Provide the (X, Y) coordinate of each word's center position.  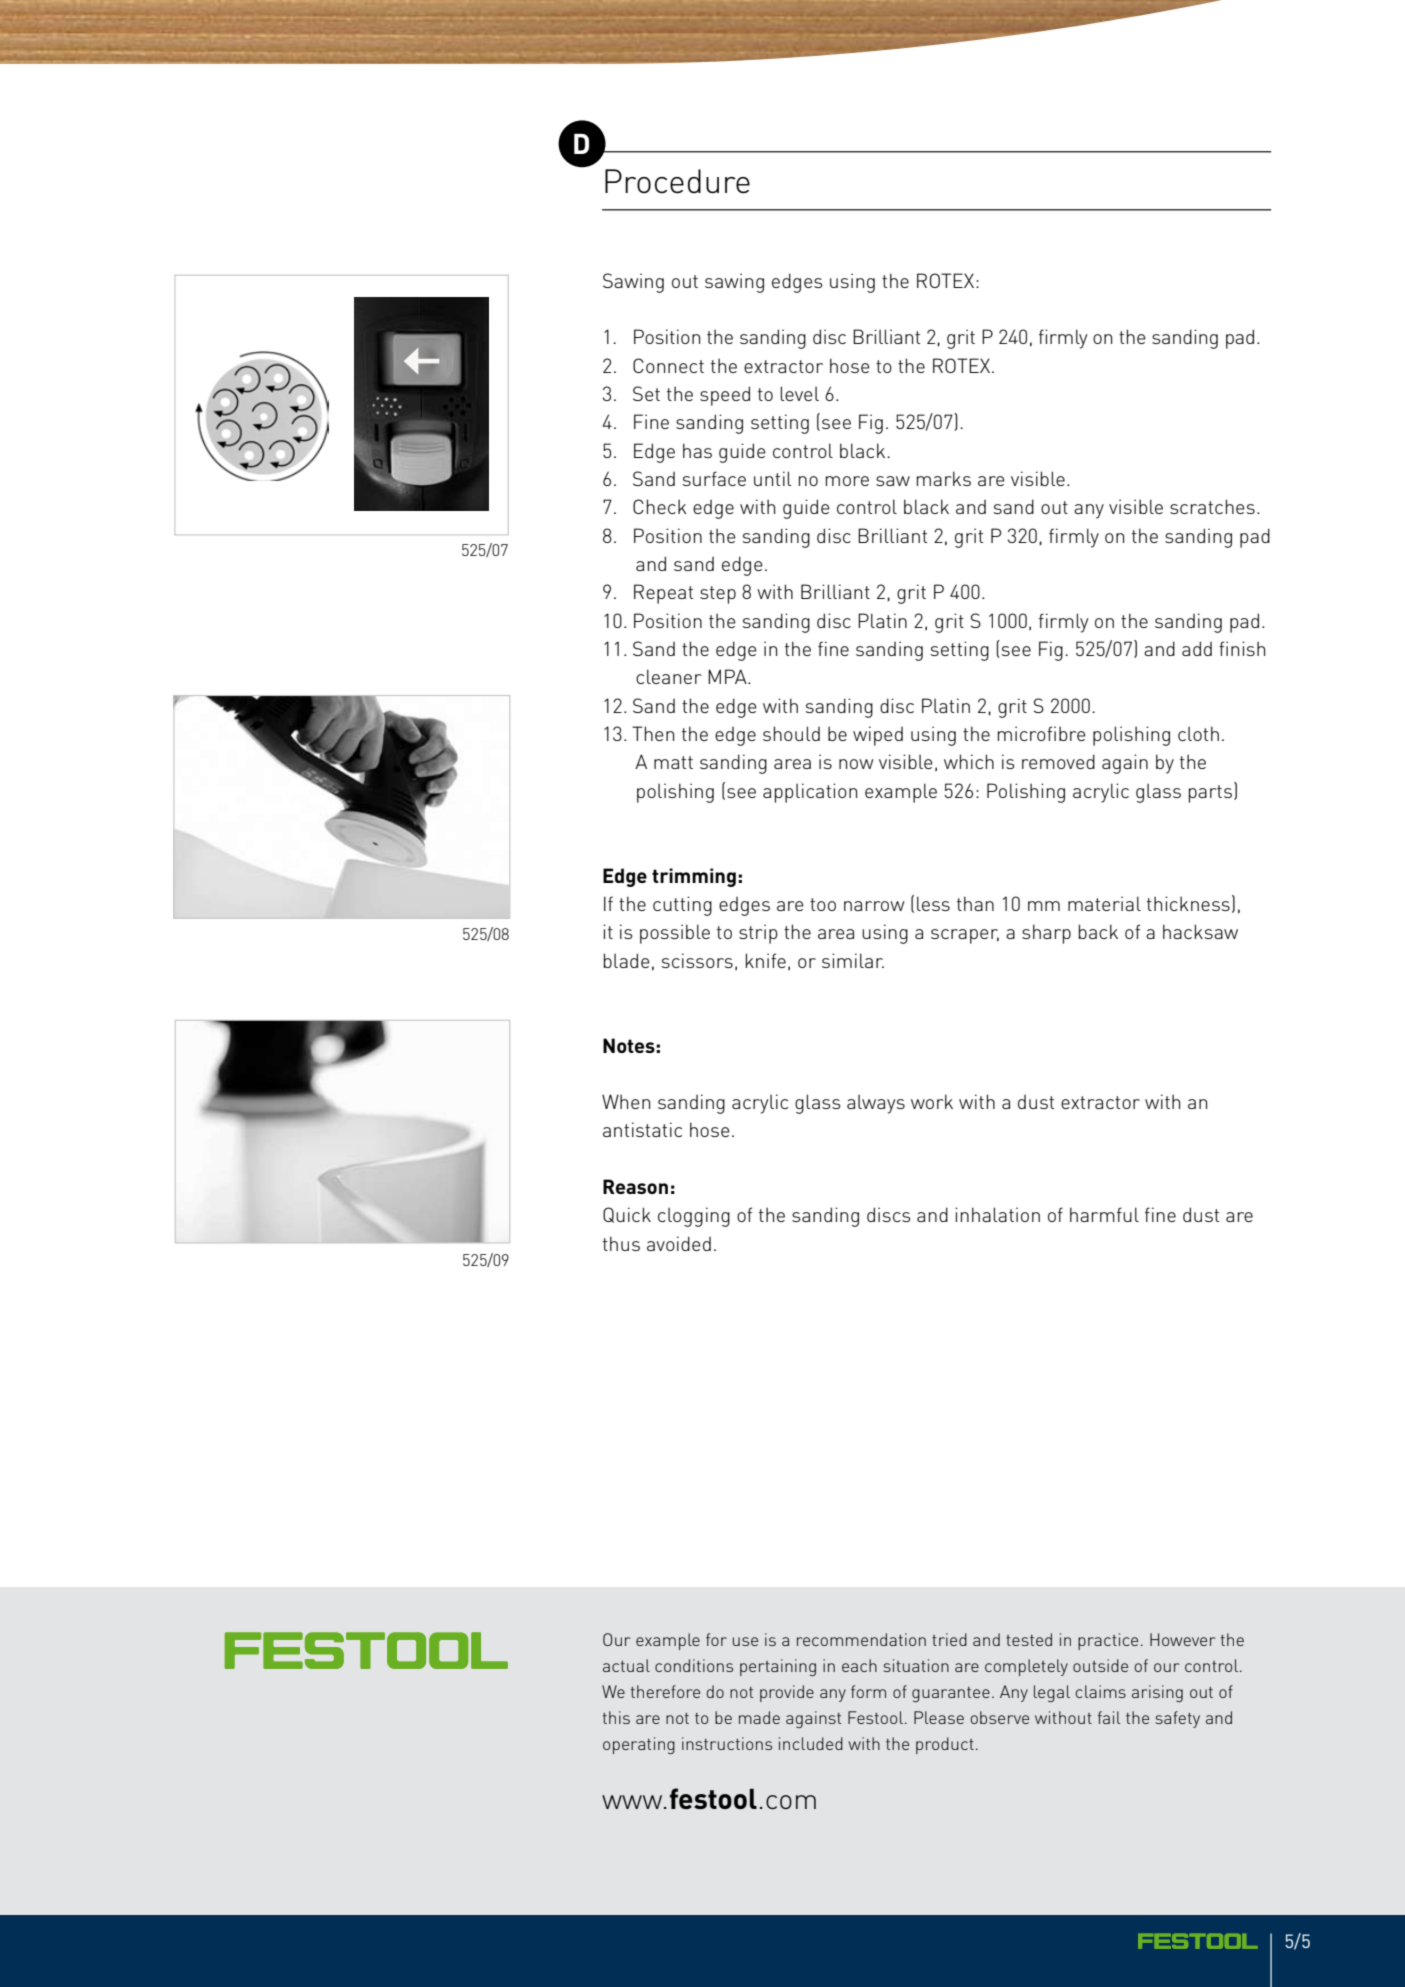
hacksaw (1200, 931)
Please (939, 1717)
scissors (697, 960)
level (799, 393)
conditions (694, 1665)
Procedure (677, 181)
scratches (1212, 506)
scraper (965, 936)
